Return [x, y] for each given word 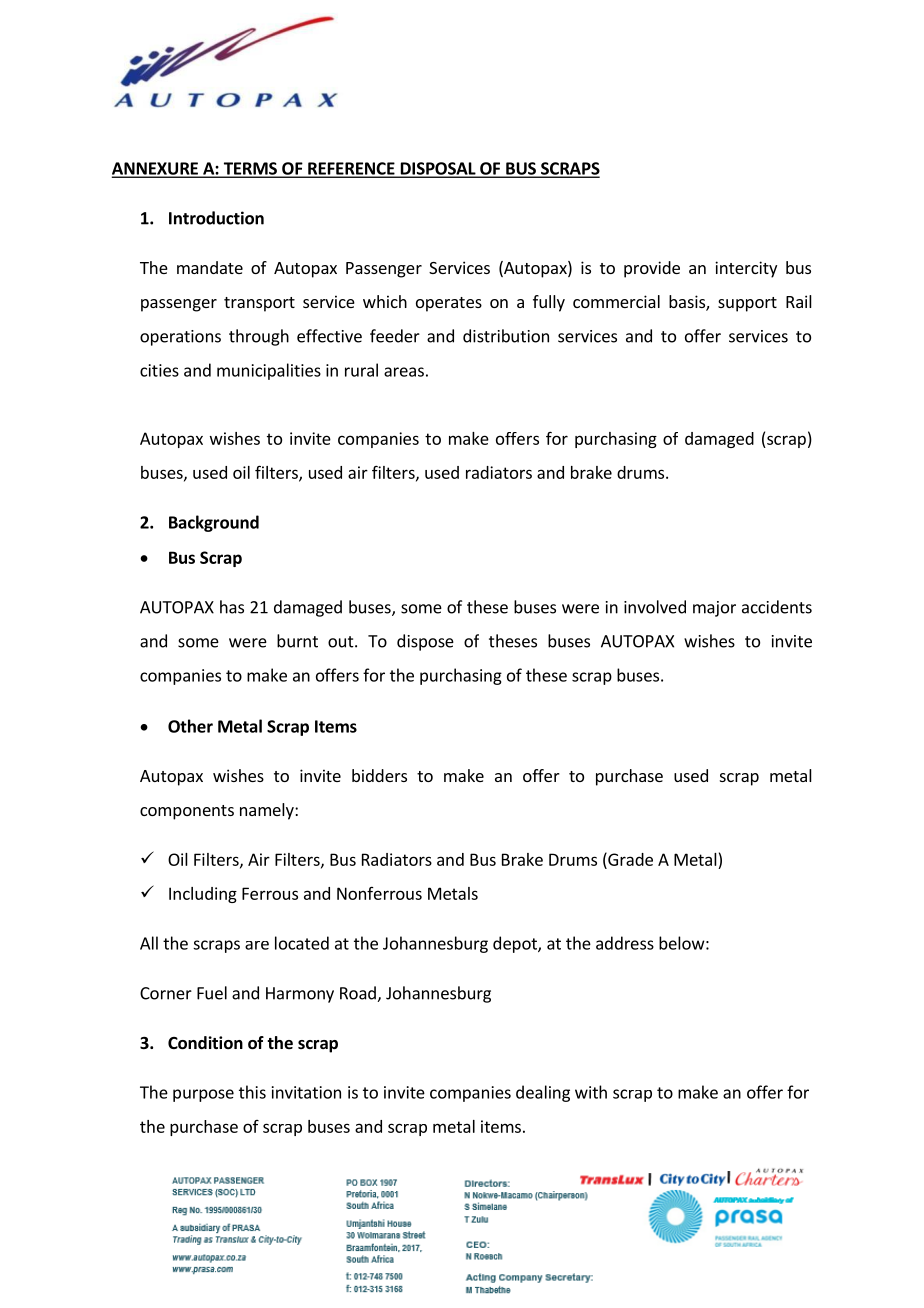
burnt [297, 641]
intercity [746, 269]
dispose [425, 642]
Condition [205, 1043]
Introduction [216, 218]
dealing [543, 1093]
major [714, 609]
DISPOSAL [438, 169]
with [591, 1092]
